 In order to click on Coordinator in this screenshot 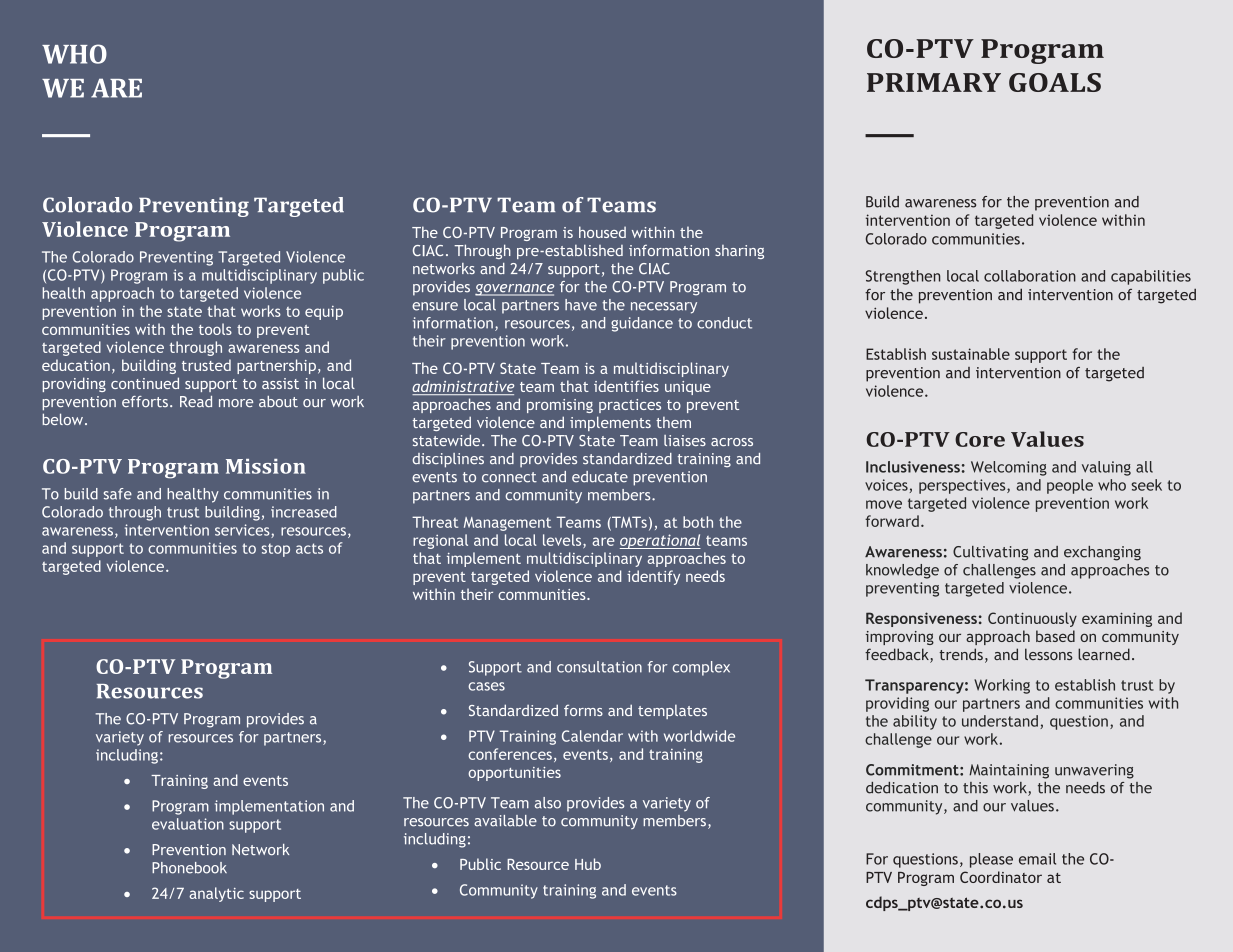, I will do `click(1001, 877)`.
